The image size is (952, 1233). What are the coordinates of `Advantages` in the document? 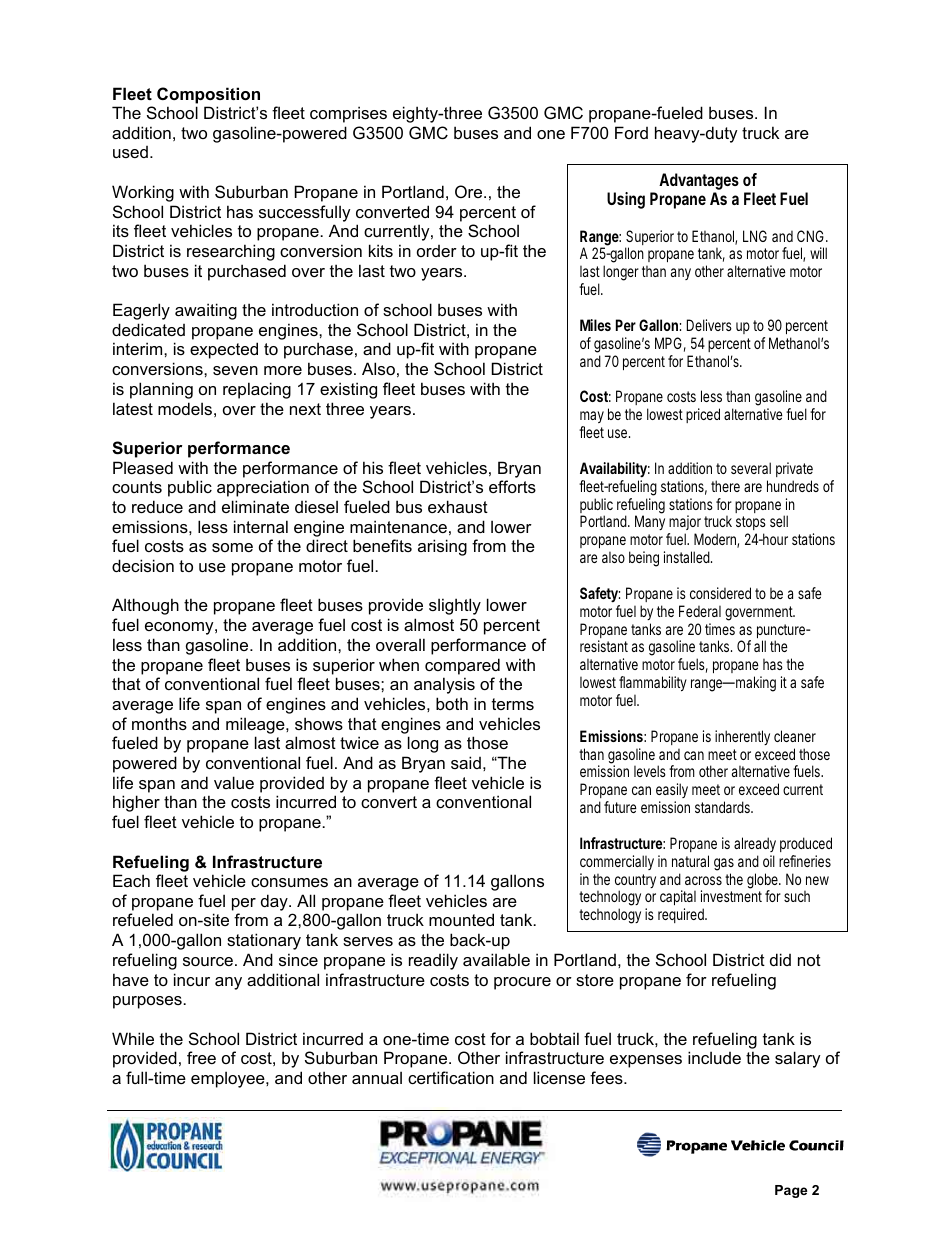 It's located at (699, 183).
